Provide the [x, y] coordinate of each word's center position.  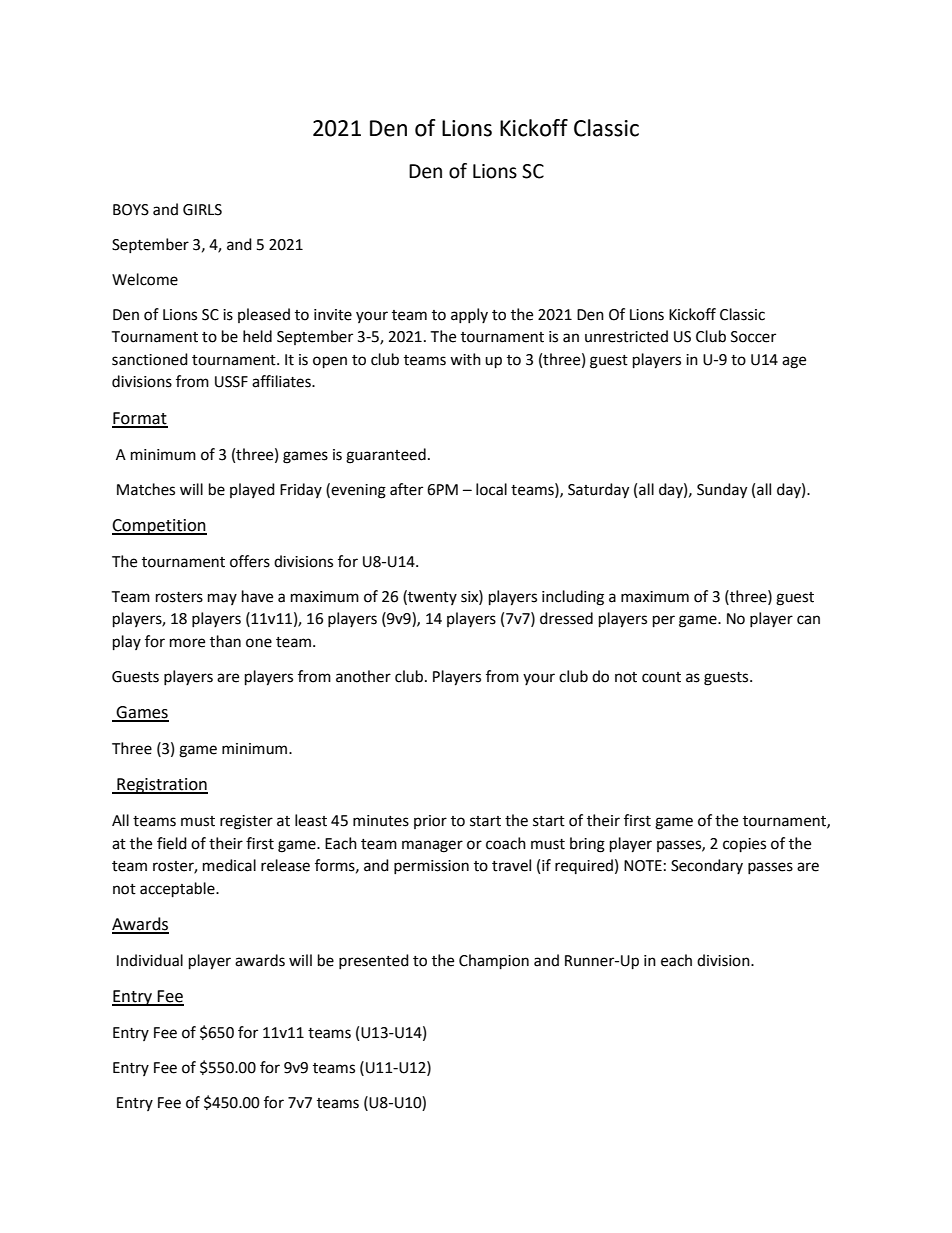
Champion [494, 962]
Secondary [707, 866]
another [363, 676]
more [187, 643]
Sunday [722, 491]
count [661, 677]
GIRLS [202, 210]
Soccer [753, 337]
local [491, 489]
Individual [150, 960]
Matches [146, 489]
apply [469, 315]
